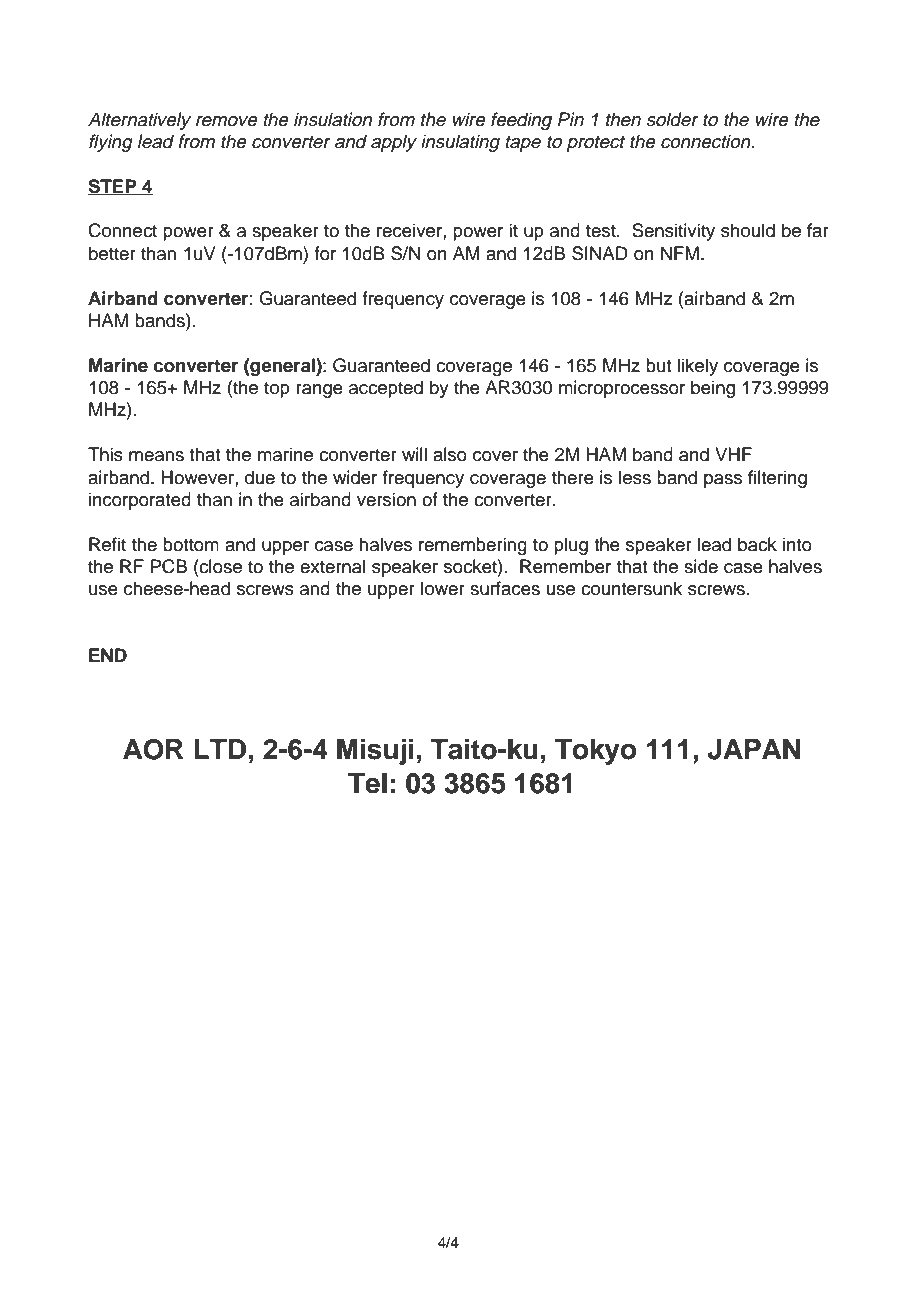 This document has height=1308, width=924. Describe the element at coordinates (277, 390) in the document. I see `top` at that location.
